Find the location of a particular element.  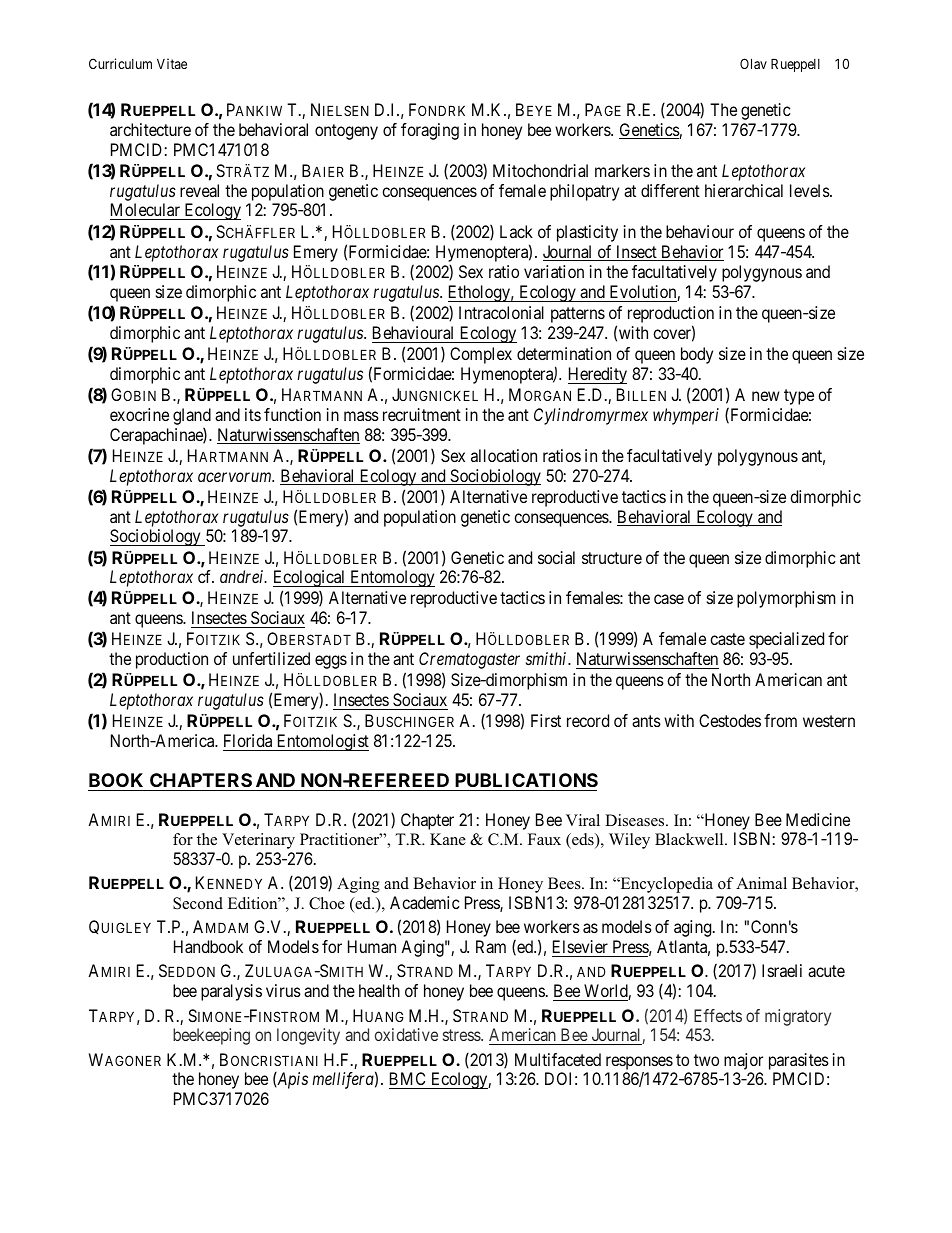

Olav is located at coordinates (753, 63).
